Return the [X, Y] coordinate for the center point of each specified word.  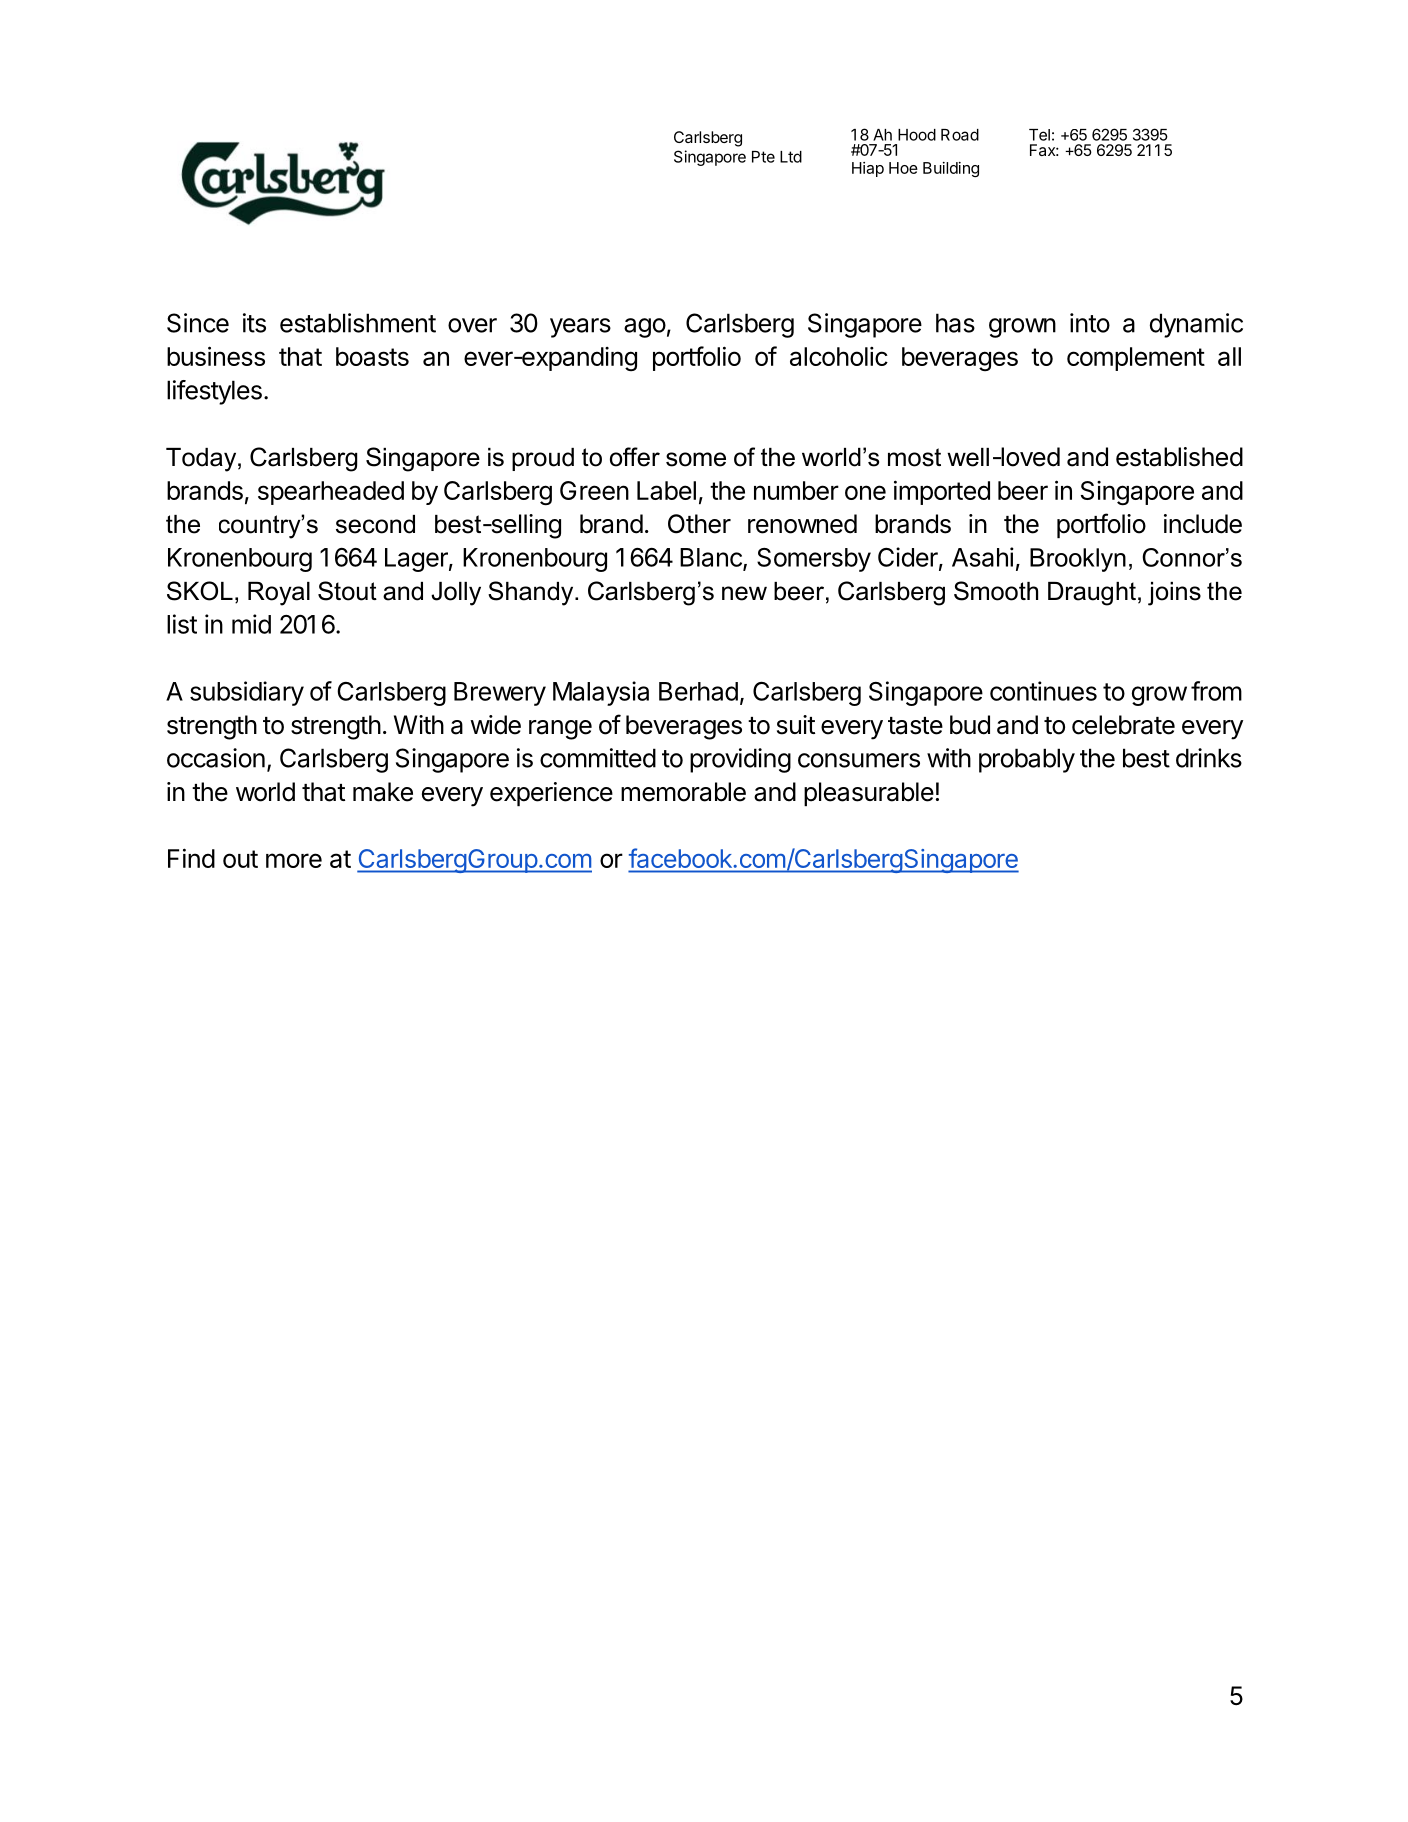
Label [666, 490]
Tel [1039, 135]
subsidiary [247, 693]
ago [645, 328]
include [1203, 524]
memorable [683, 792]
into [1090, 323]
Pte [763, 157]
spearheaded [331, 493]
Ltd [791, 157]
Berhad [698, 691]
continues [1043, 691]
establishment [358, 323]
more [294, 860]
